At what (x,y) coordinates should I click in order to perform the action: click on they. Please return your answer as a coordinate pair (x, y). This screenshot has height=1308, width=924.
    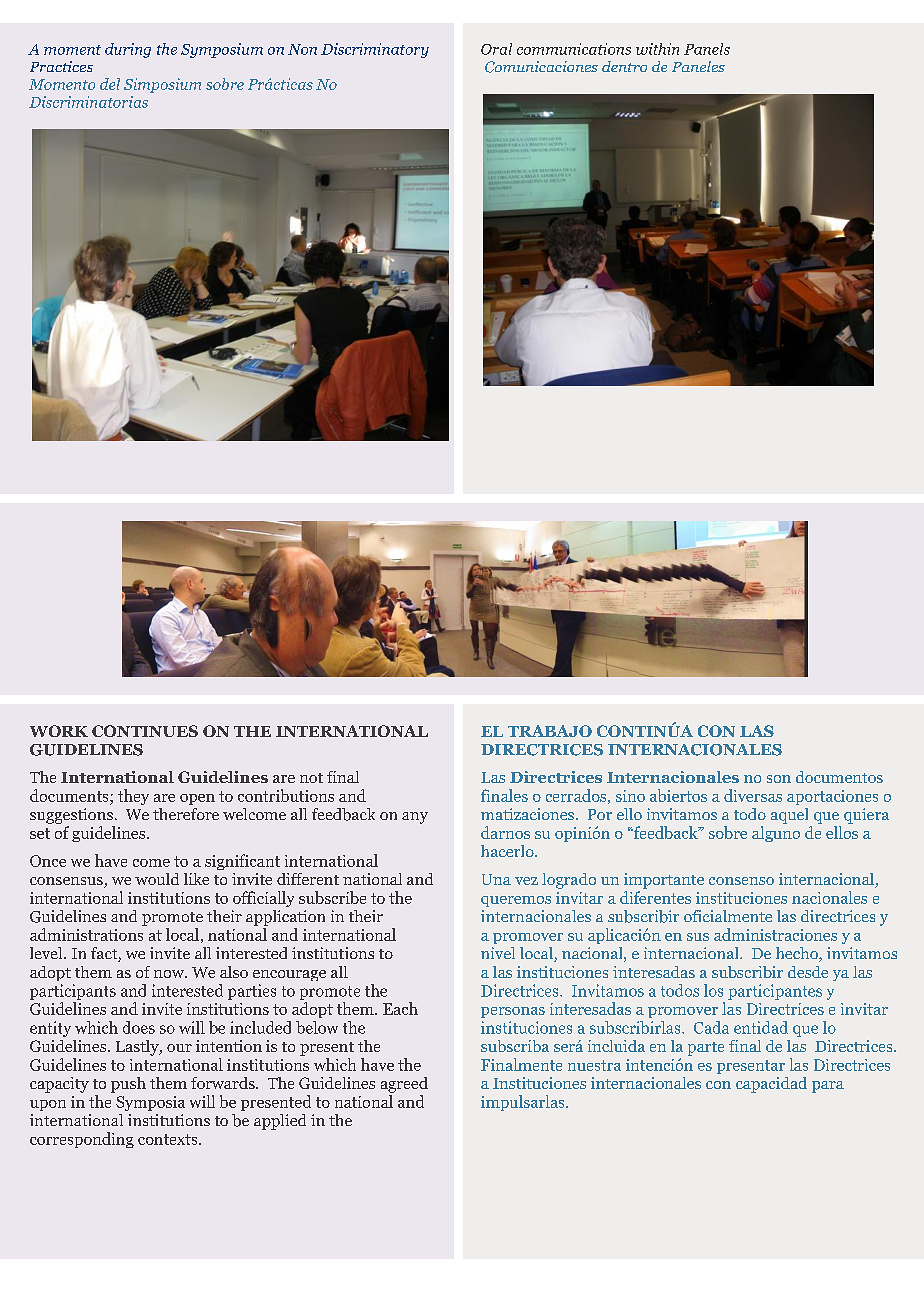
    Looking at the image, I should click on (133, 797).
